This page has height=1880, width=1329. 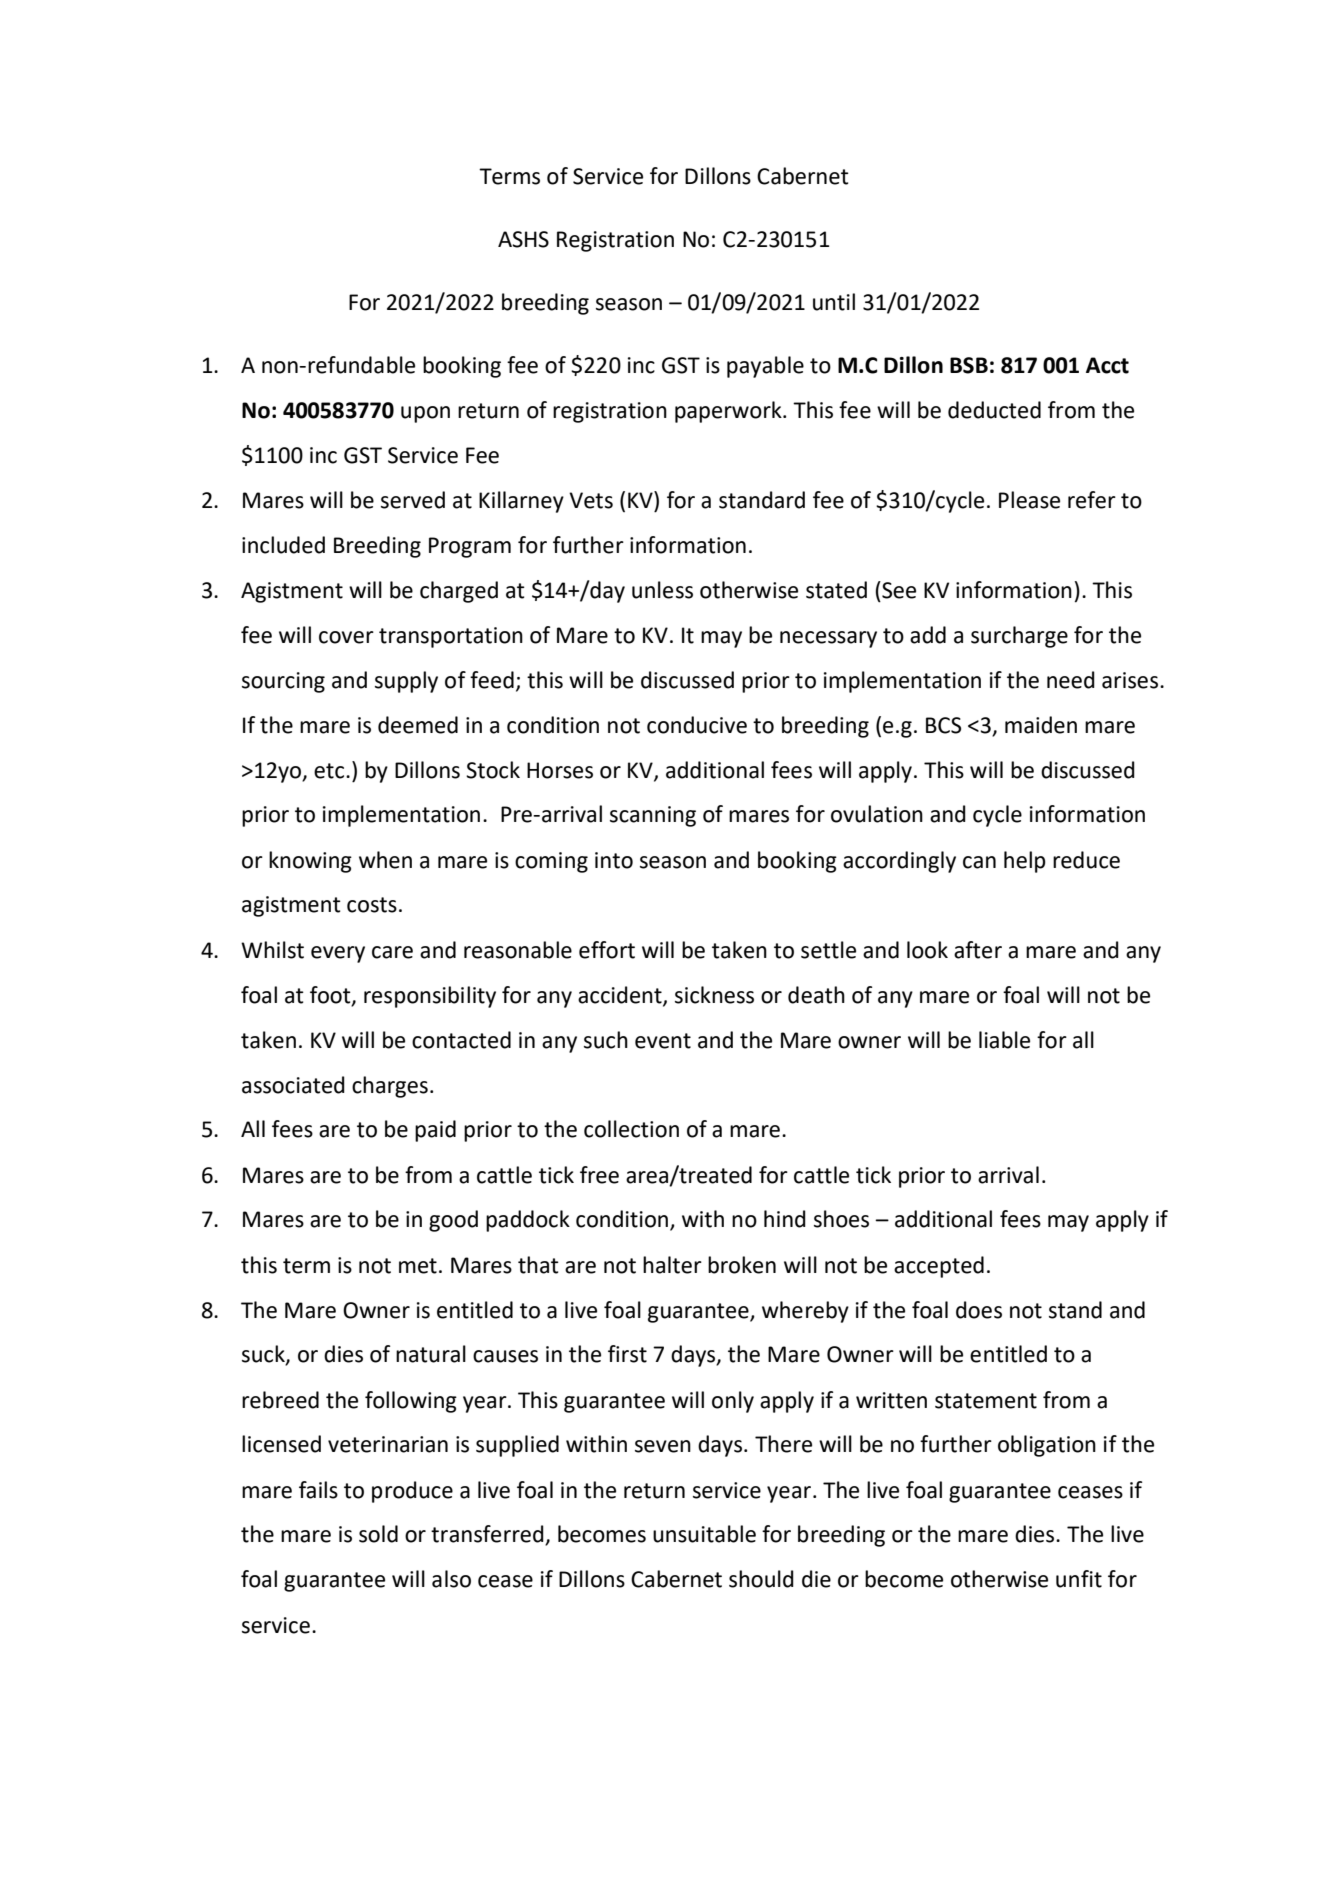 I want to click on unsuitable, so click(x=704, y=1534).
